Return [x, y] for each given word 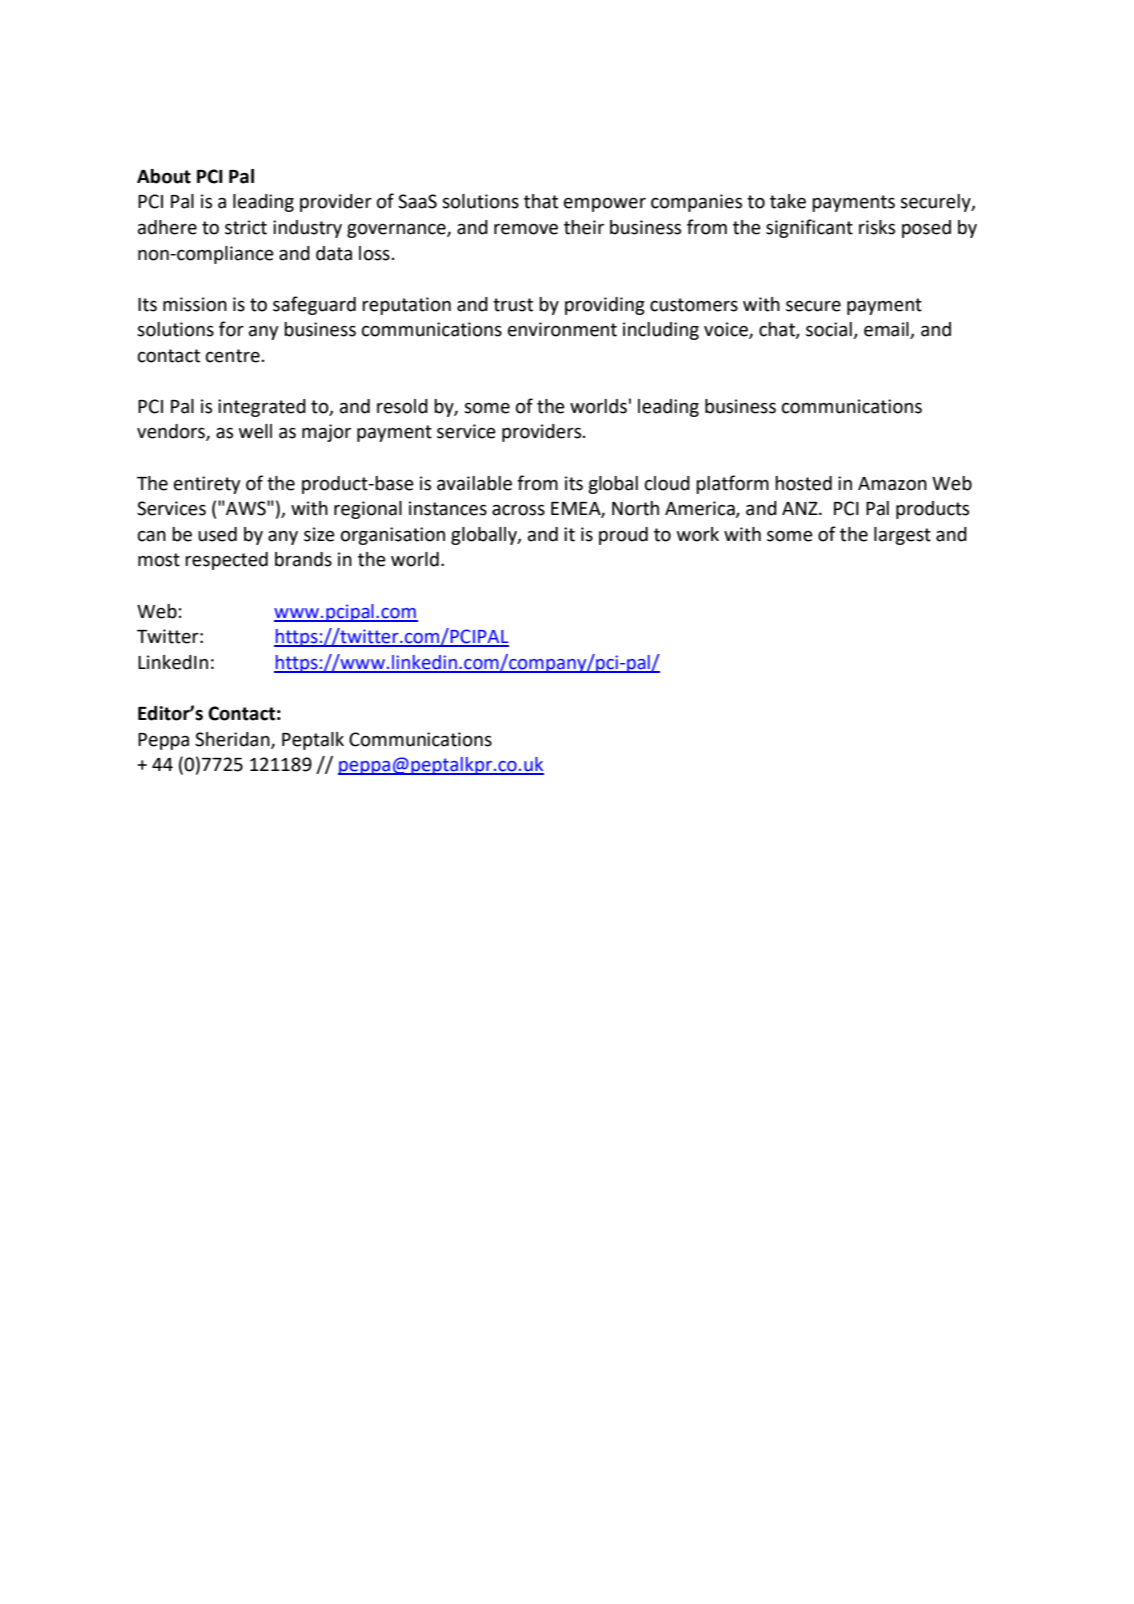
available [474, 483]
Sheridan [233, 740]
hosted [803, 483]
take [788, 201]
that [541, 201]
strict [246, 227]
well [255, 431]
